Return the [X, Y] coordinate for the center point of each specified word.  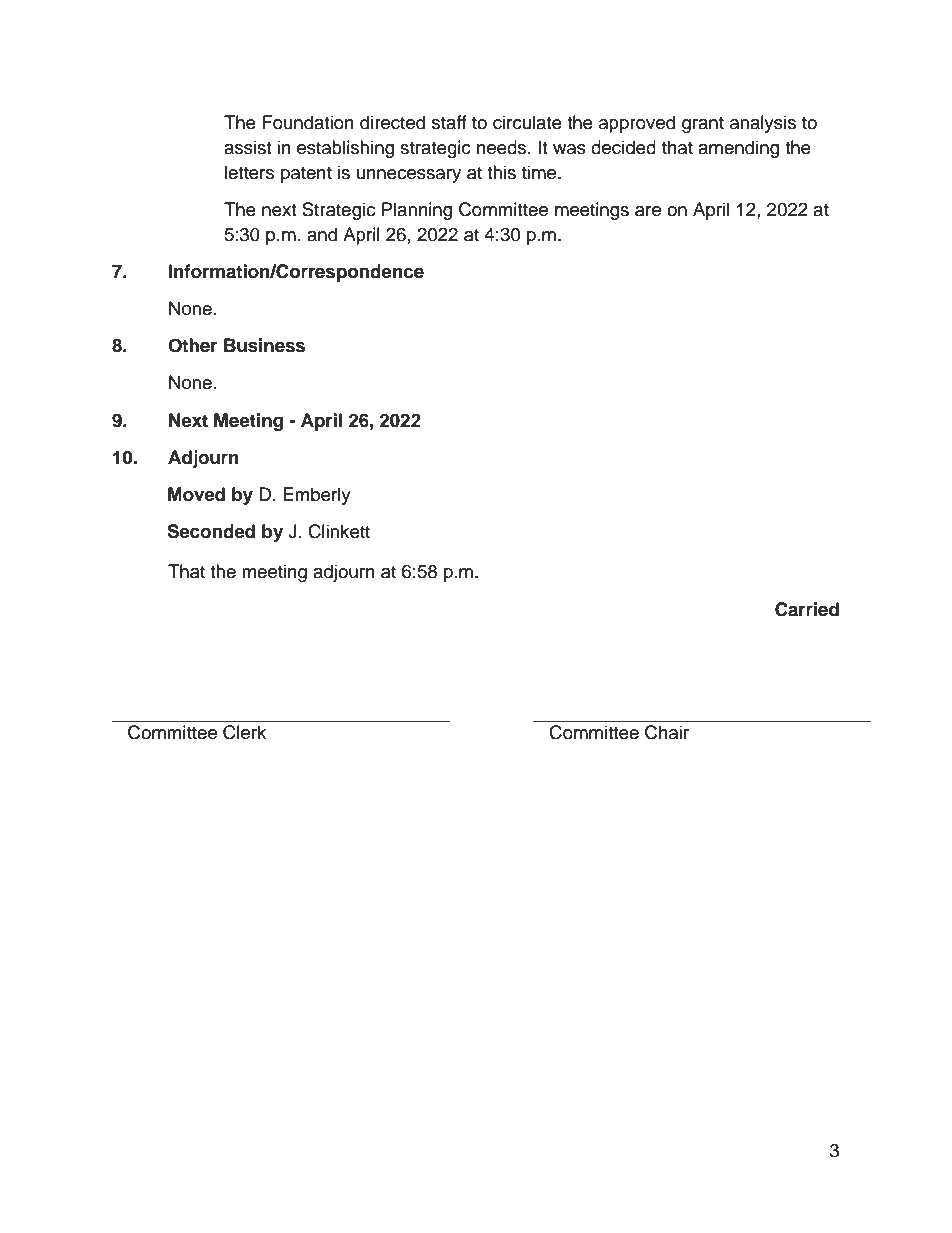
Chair [667, 732]
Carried [807, 609]
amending [738, 149]
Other [193, 345]
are [648, 211]
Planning [417, 211]
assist [247, 147]
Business [264, 345]
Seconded [211, 531]
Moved [196, 494]
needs [503, 147]
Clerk [244, 732]
